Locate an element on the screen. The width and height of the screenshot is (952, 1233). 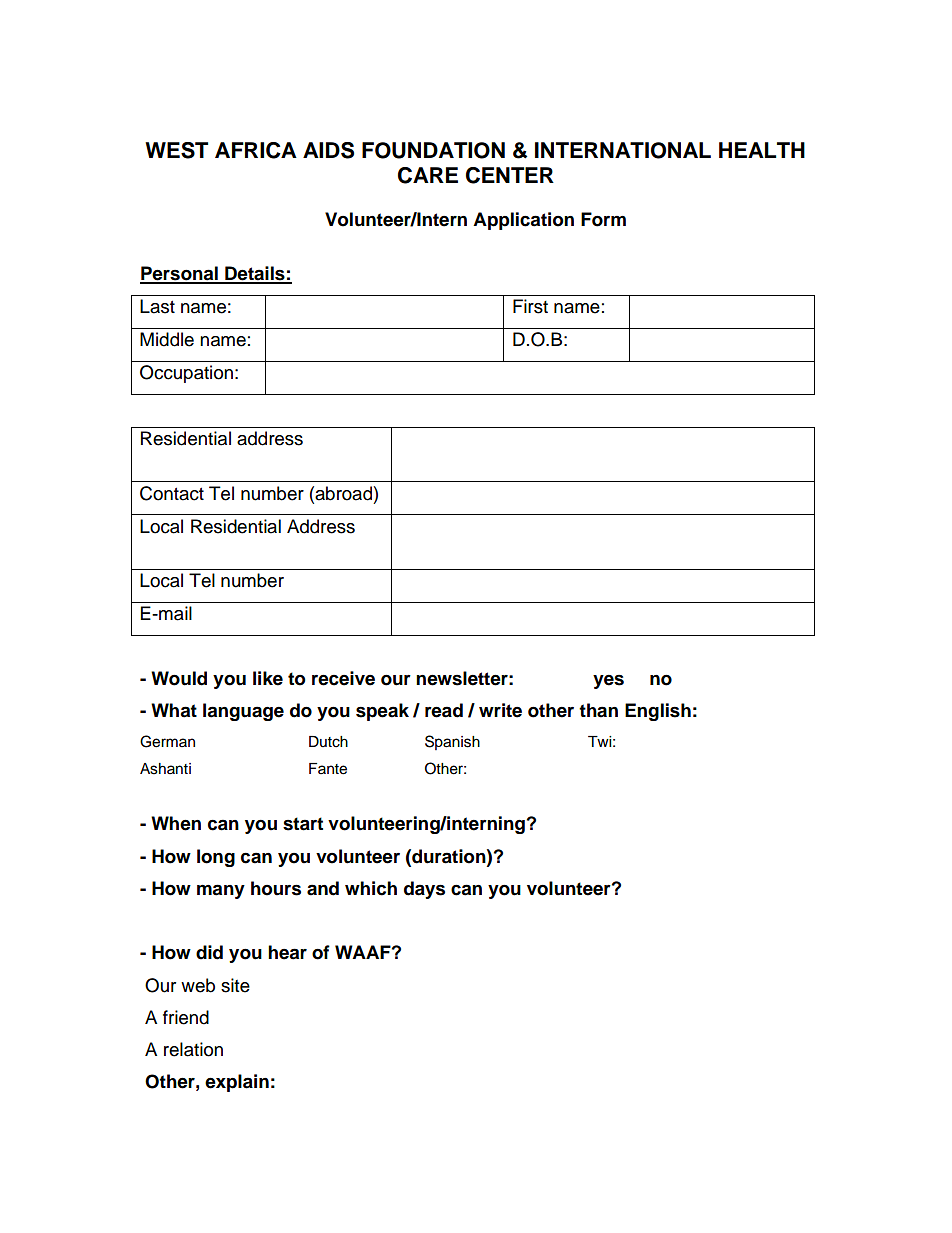
Contact is located at coordinates (172, 493).
